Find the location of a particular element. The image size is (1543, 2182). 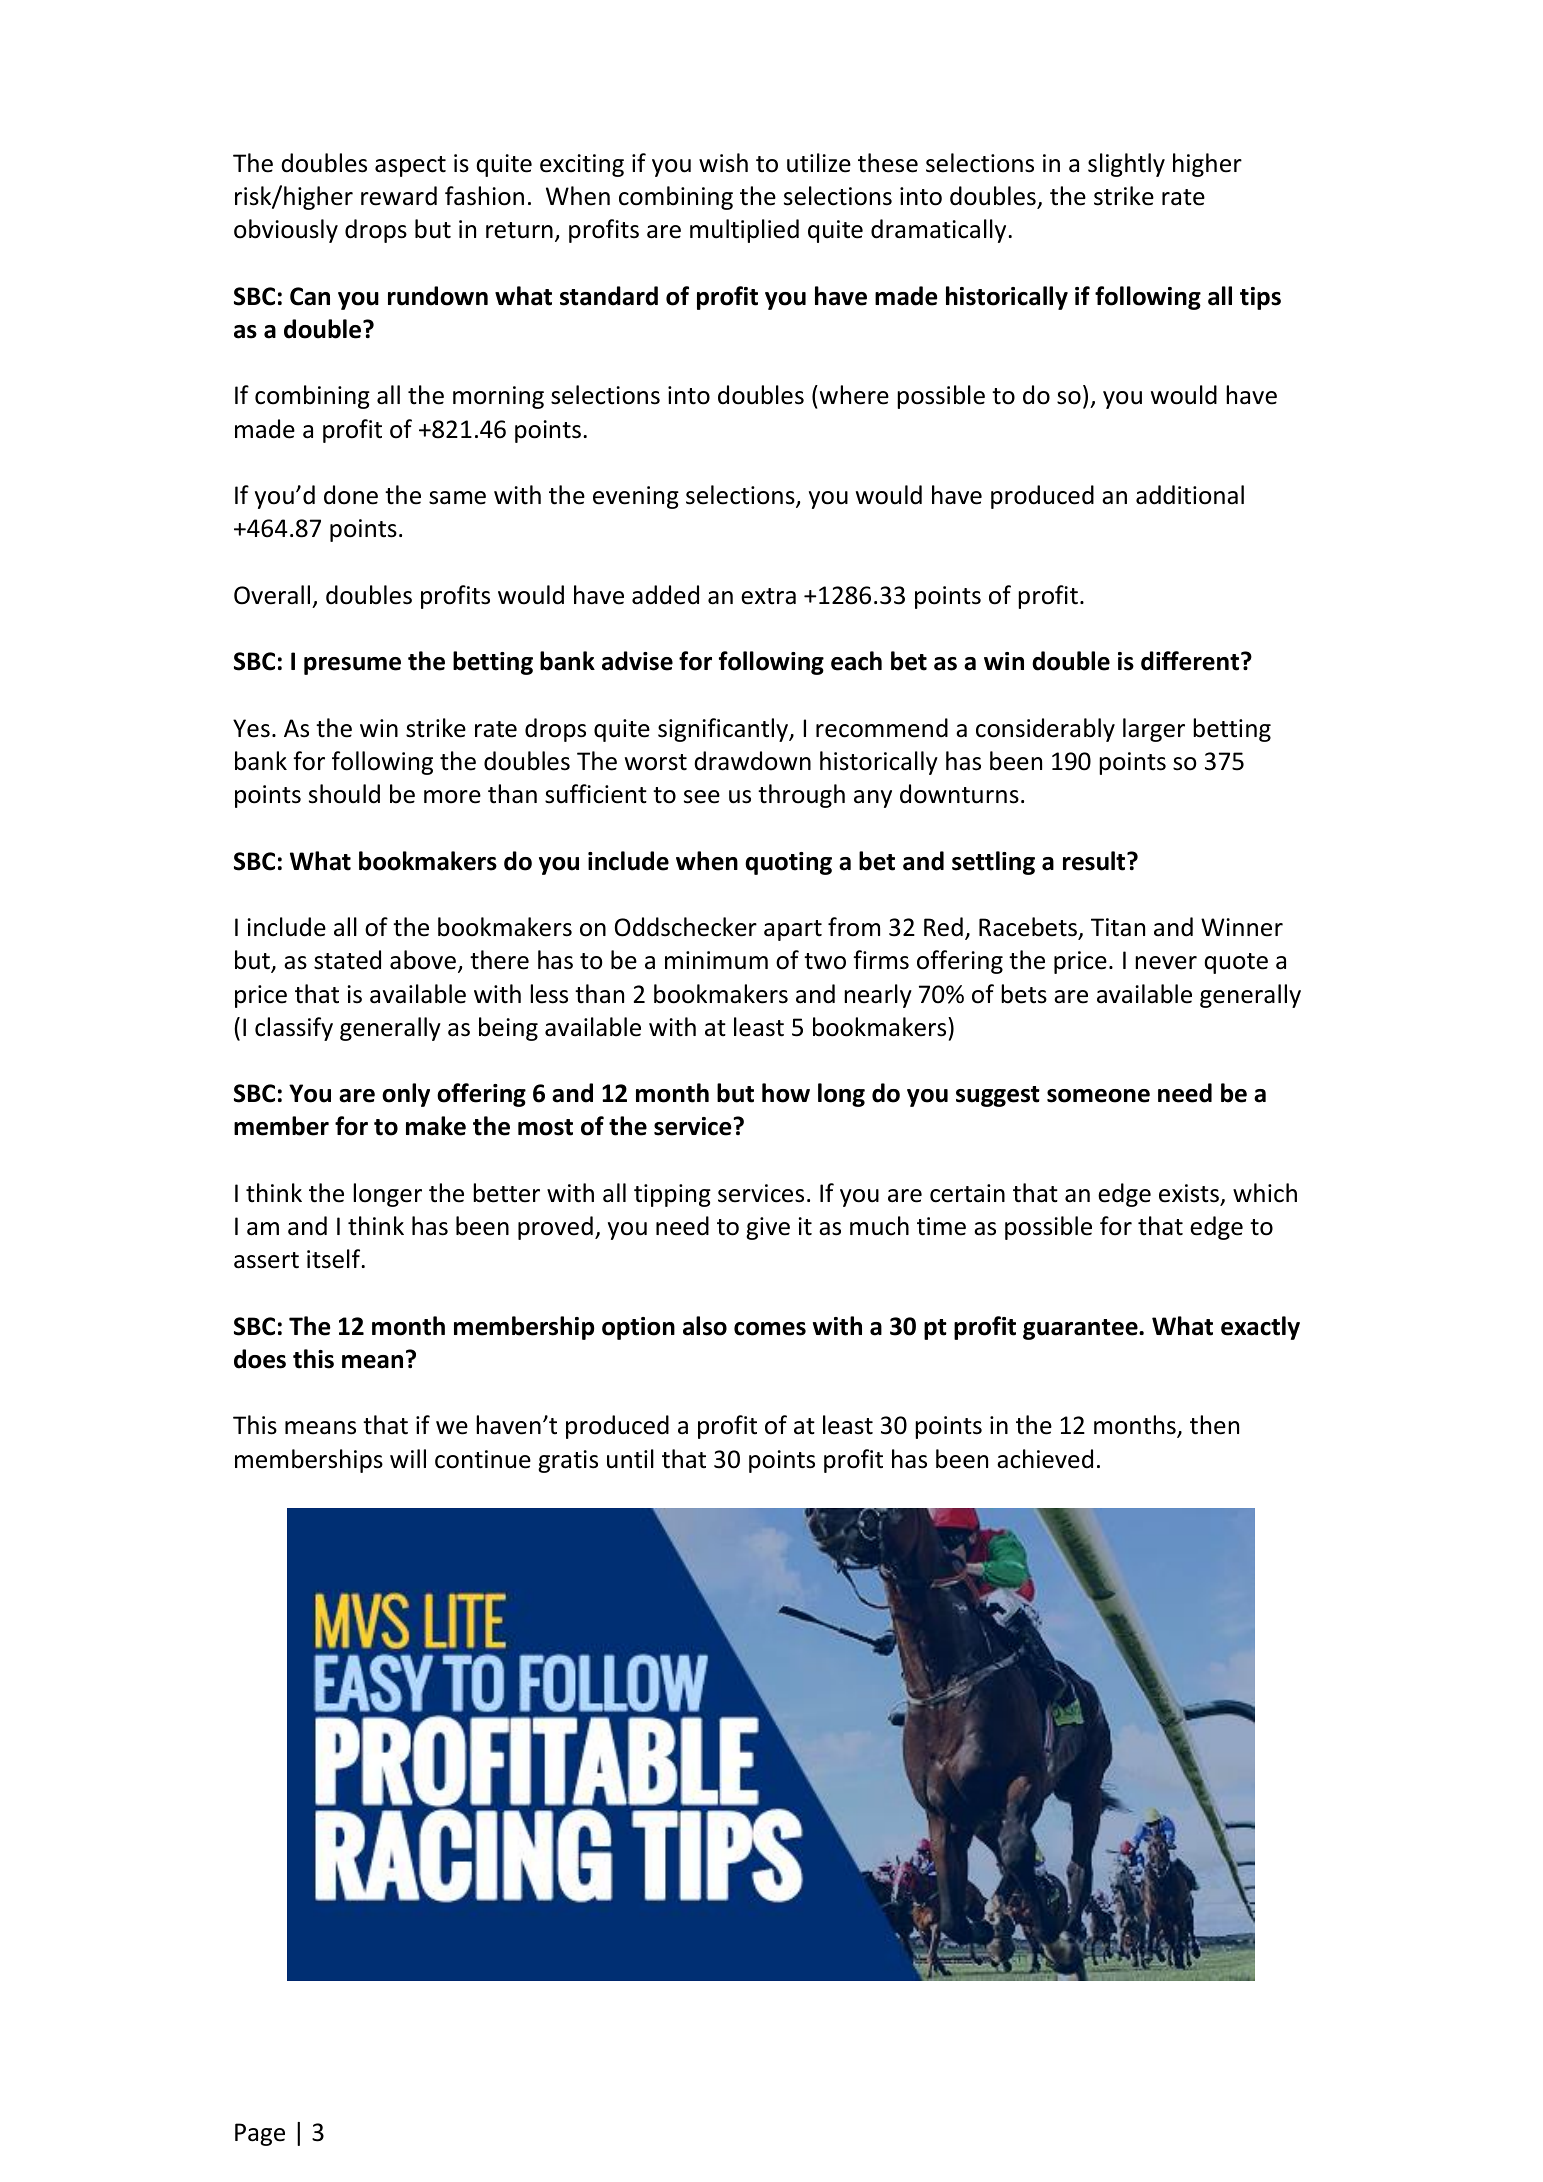

until is located at coordinates (630, 1459).
